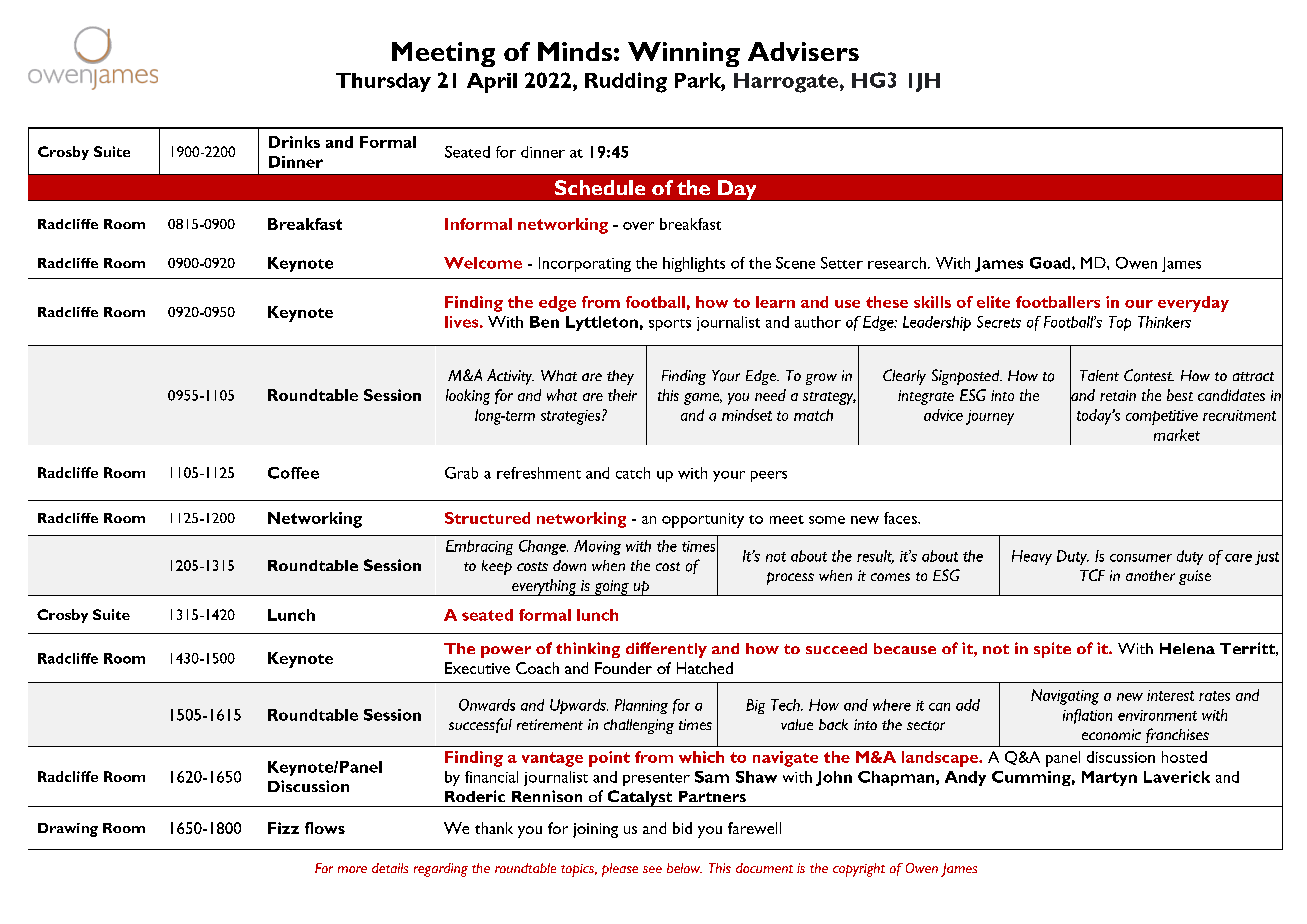 The width and height of the screenshot is (1307, 924). Describe the element at coordinates (803, 51) in the screenshot. I see `Advisers` at that location.
